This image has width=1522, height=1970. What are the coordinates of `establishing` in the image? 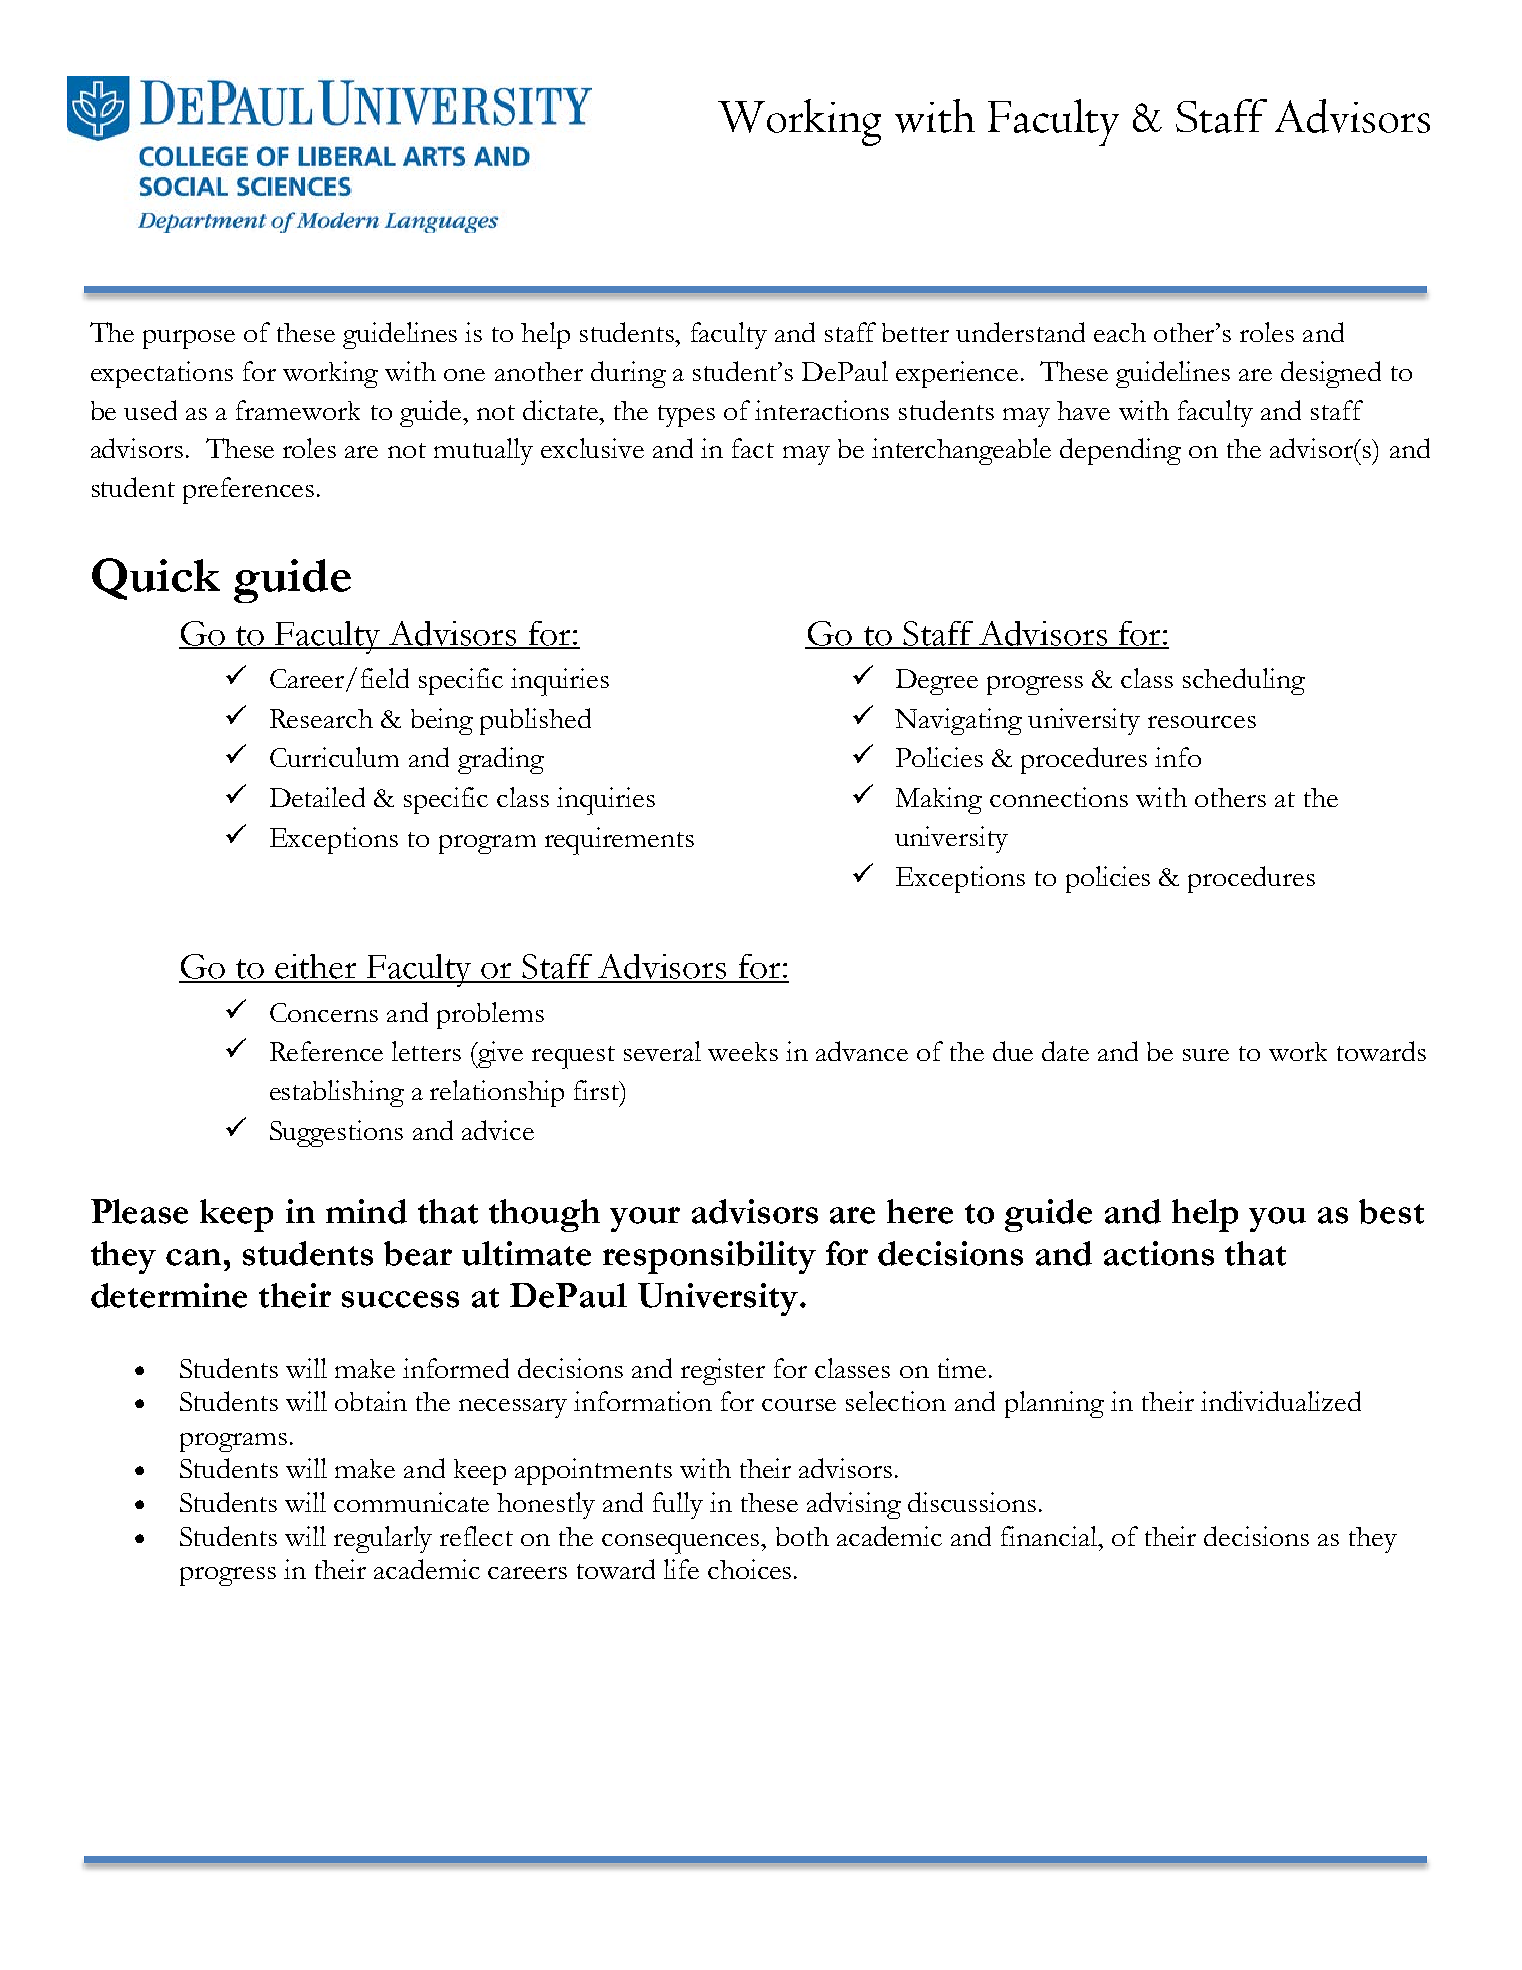 It's located at (337, 1093).
